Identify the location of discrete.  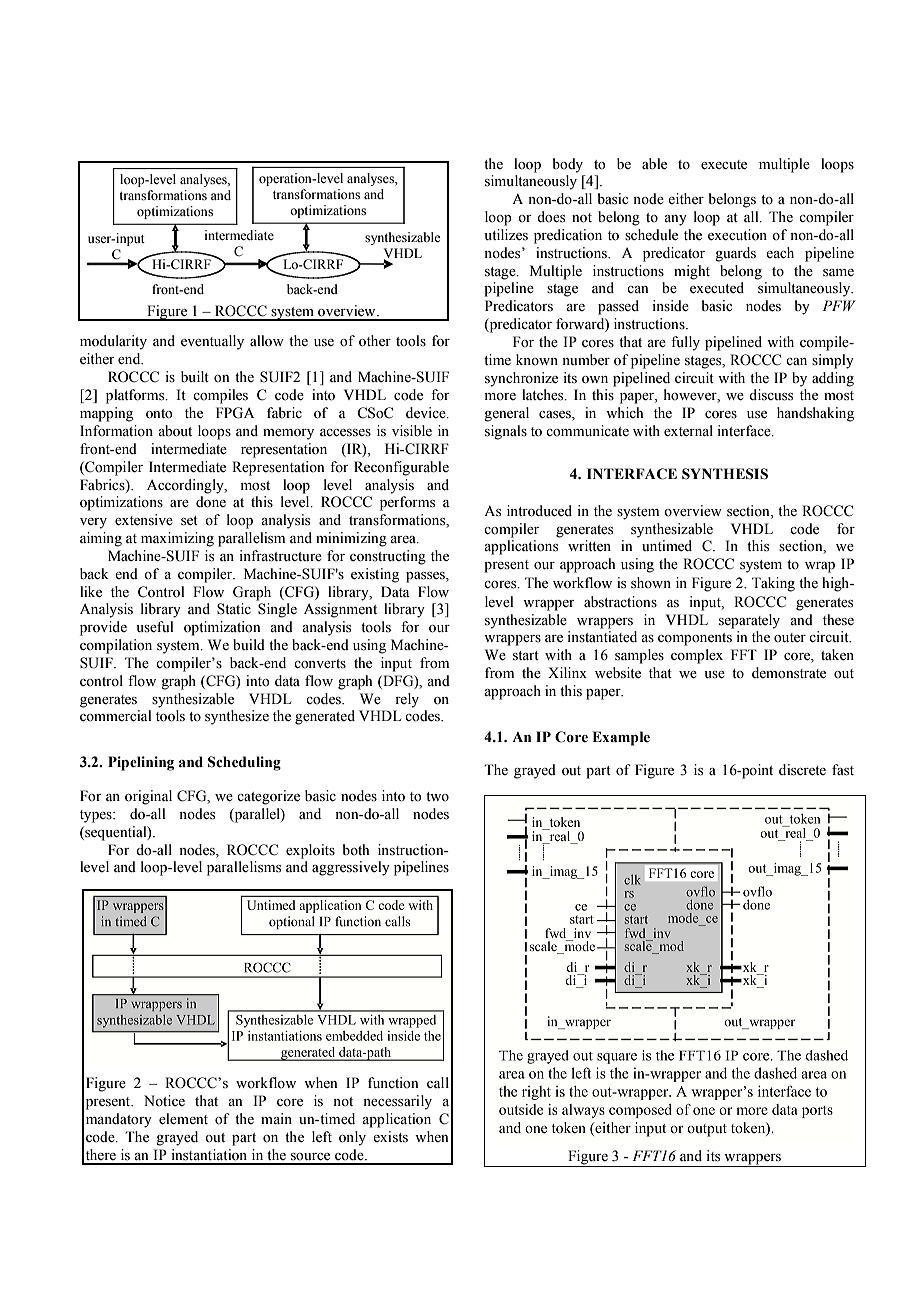
(802, 770).
